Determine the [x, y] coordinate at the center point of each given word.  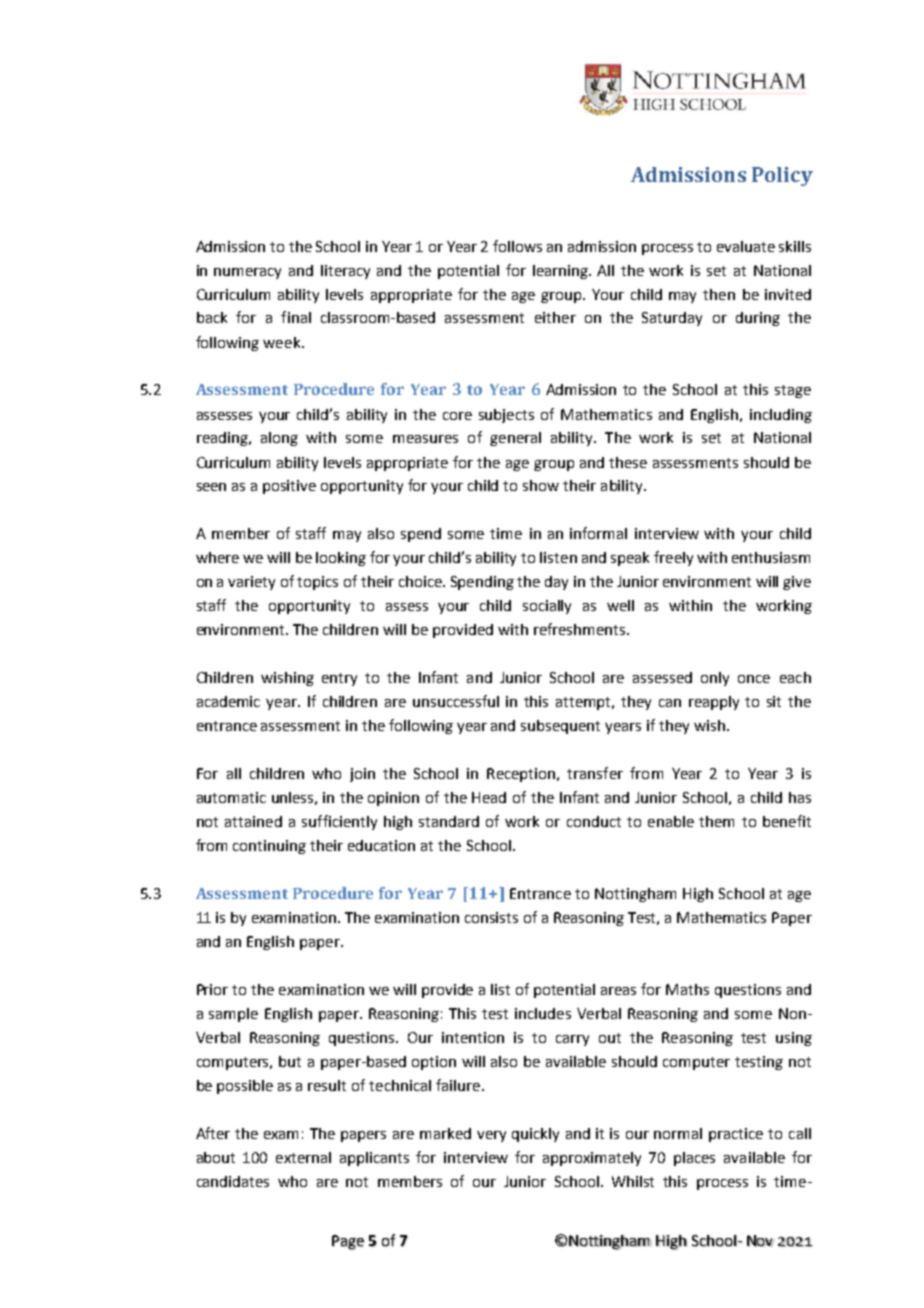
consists [491, 917]
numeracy [247, 273]
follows [517, 246]
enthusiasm [771, 557]
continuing [269, 847]
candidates [233, 1181]
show [541, 485]
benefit [787, 821]
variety [251, 583]
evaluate [746, 246]
